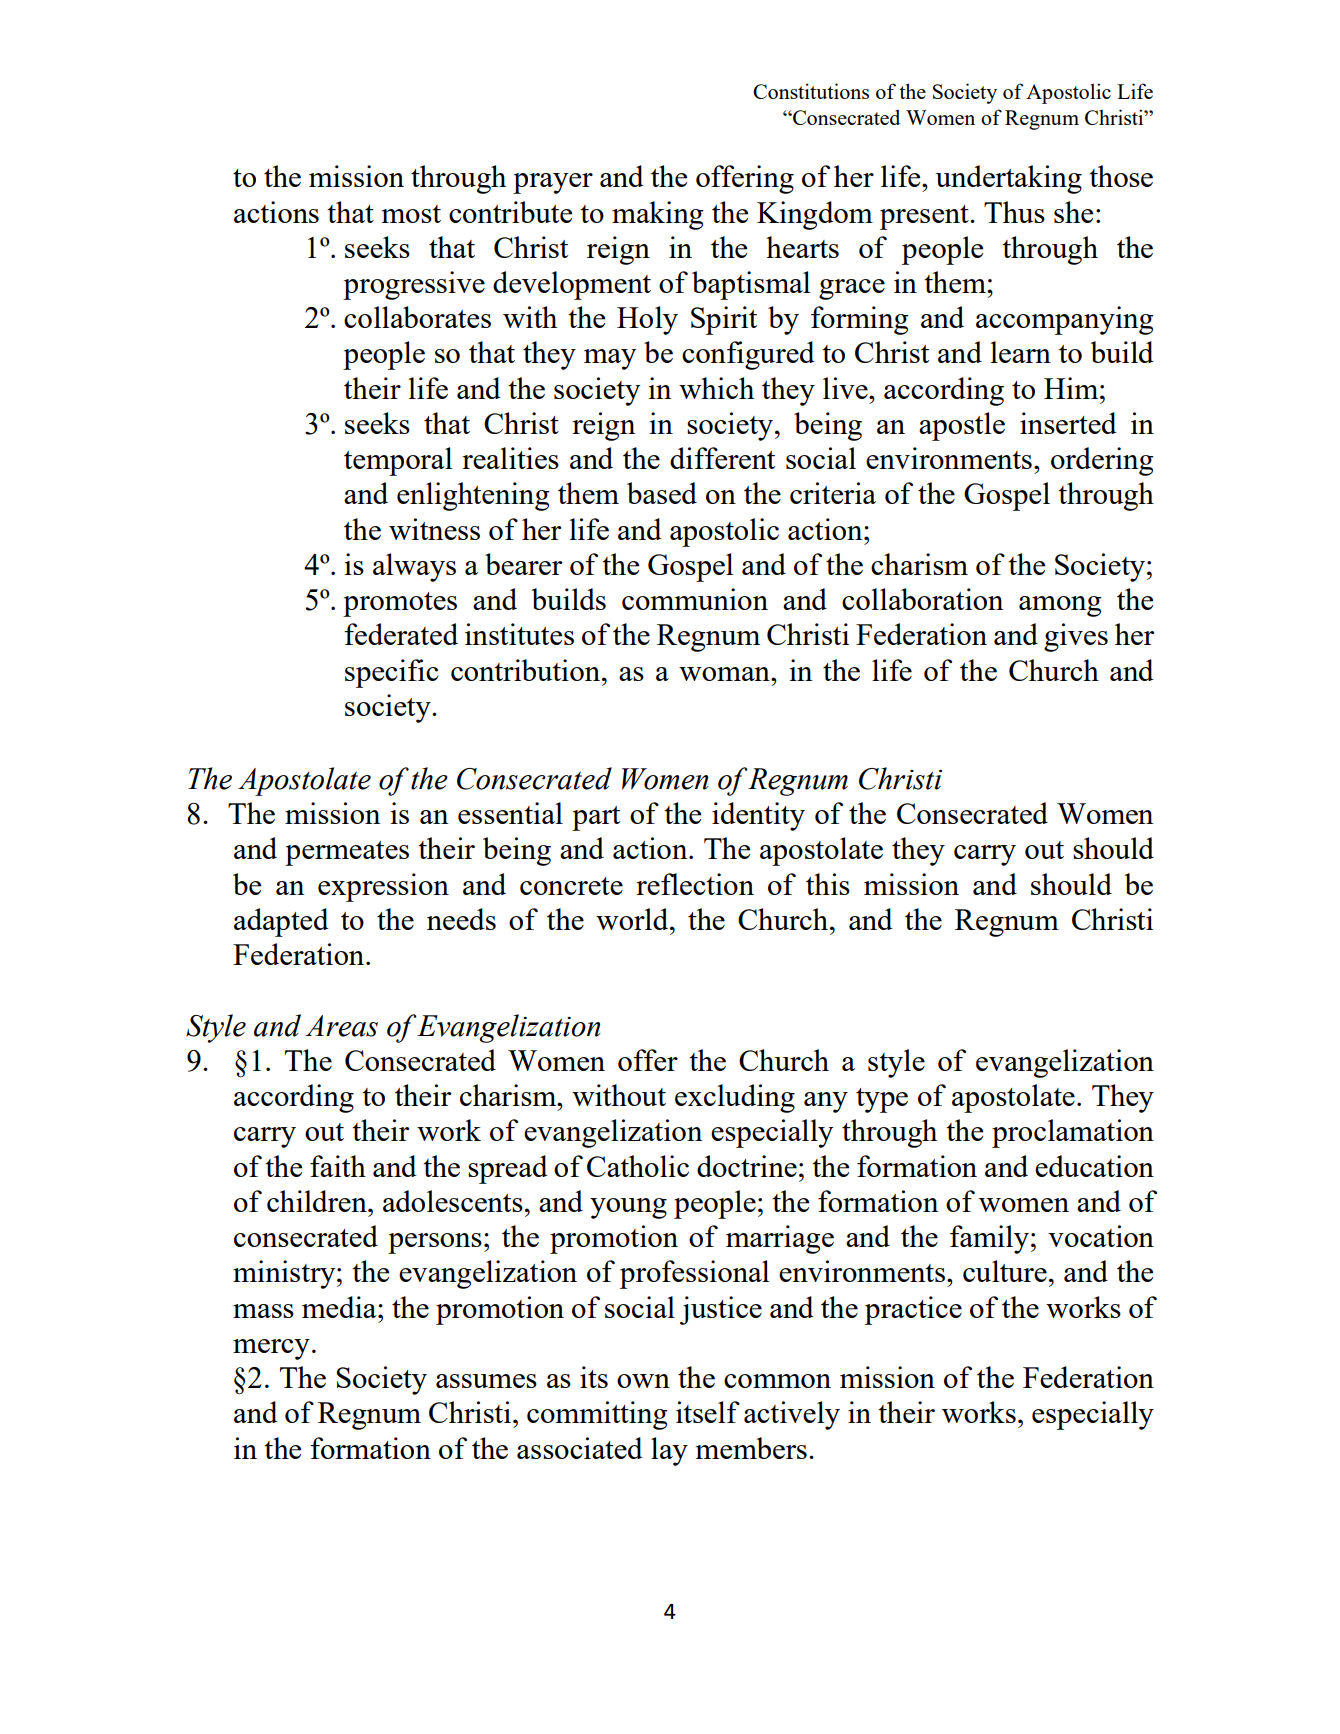 Image resolution: width=1340 pixels, height=1734 pixels. I want to click on making, so click(658, 215).
